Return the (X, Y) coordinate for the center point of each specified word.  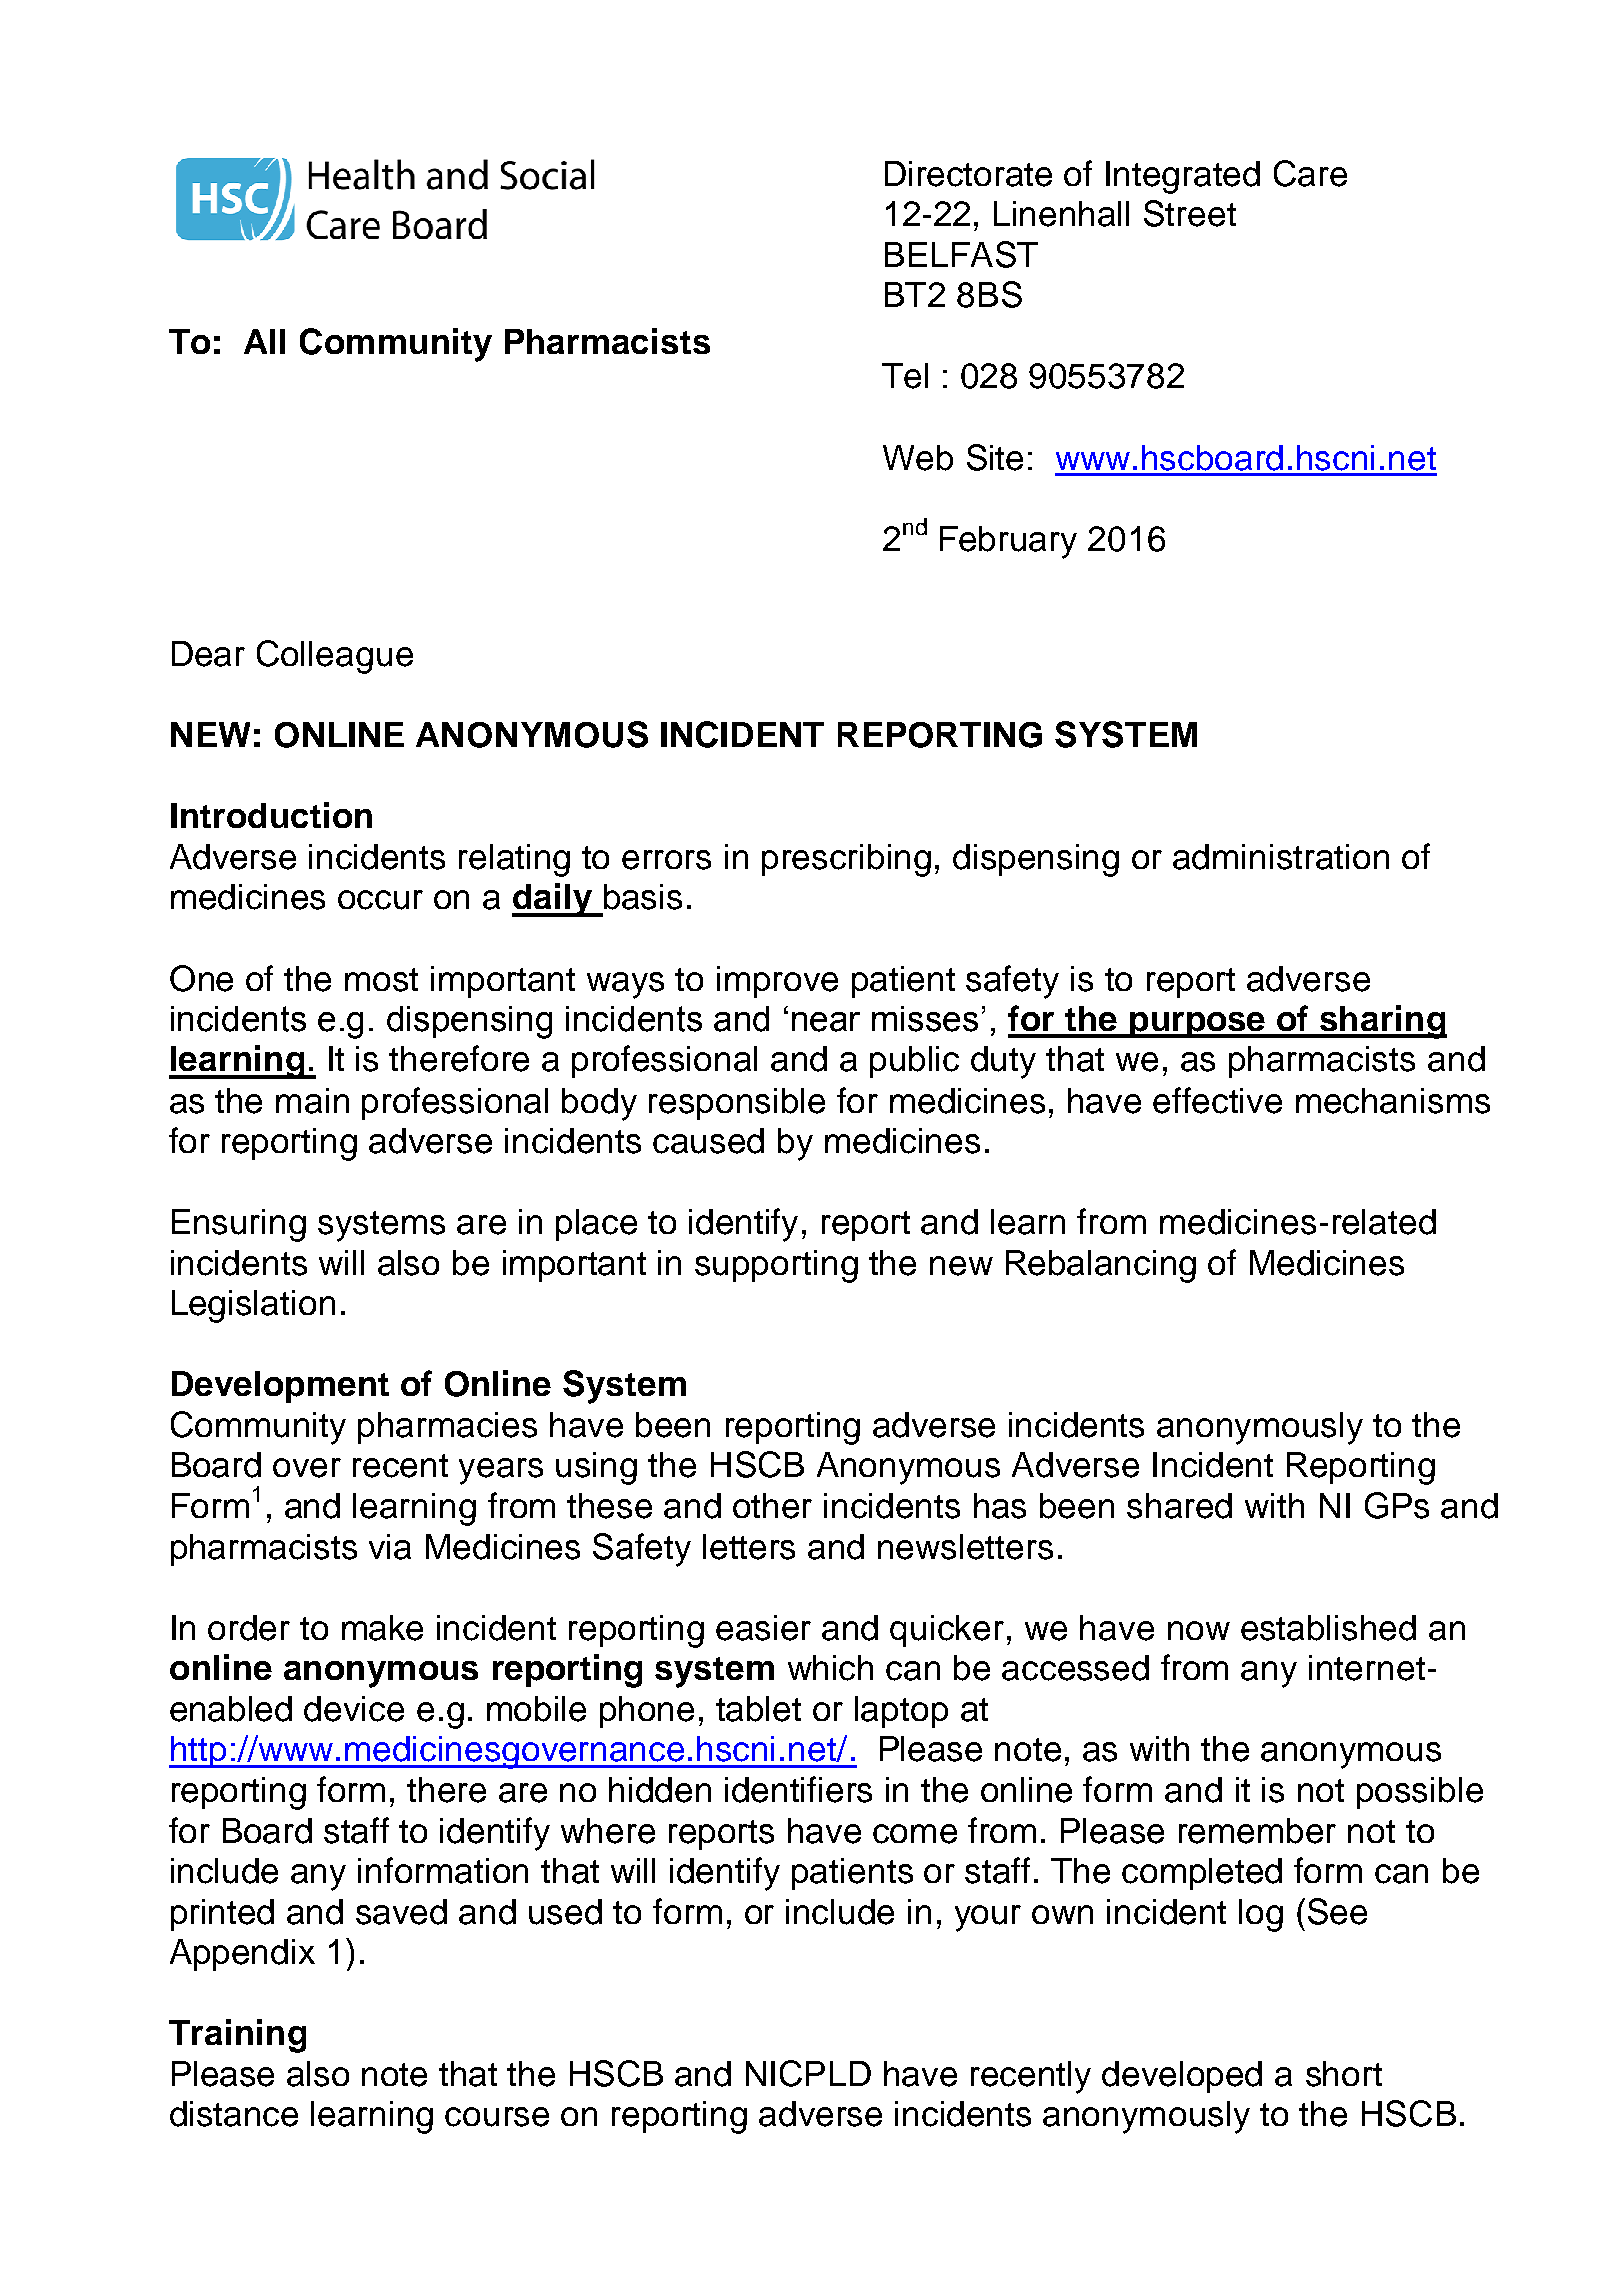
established (1328, 1628)
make (382, 1628)
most (381, 980)
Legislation (253, 1306)
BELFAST (961, 254)
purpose (1198, 1025)
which (830, 1668)
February (1008, 542)
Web (918, 458)
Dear (208, 654)
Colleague (335, 657)
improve (777, 982)
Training (237, 2036)
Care (1310, 173)
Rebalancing (1101, 1266)
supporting (776, 1266)
